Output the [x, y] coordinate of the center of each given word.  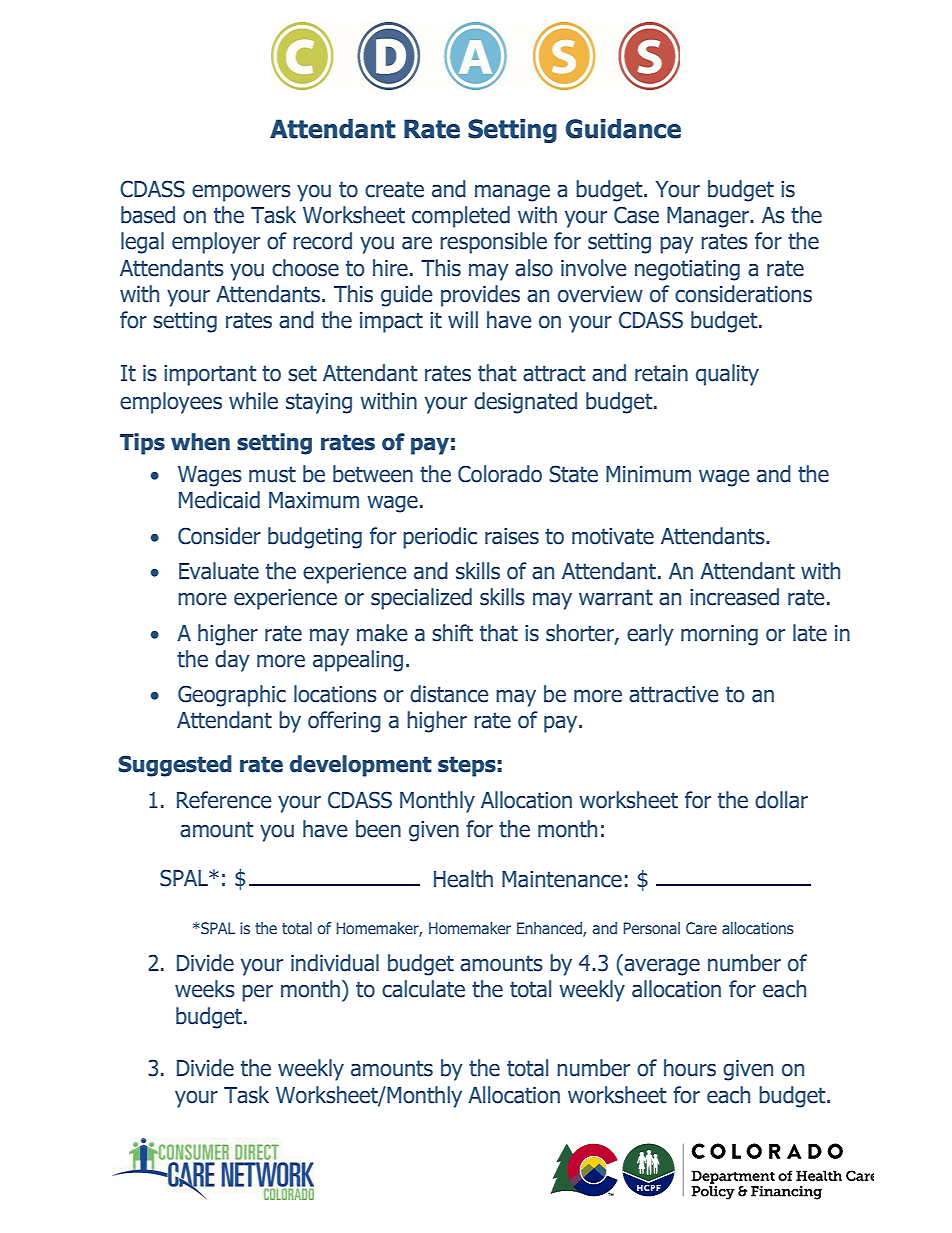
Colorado [500, 474]
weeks [205, 989]
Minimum [648, 474]
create [394, 189]
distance [449, 694]
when [200, 442]
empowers [241, 193]
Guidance [623, 129]
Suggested [175, 766]
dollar [781, 800]
